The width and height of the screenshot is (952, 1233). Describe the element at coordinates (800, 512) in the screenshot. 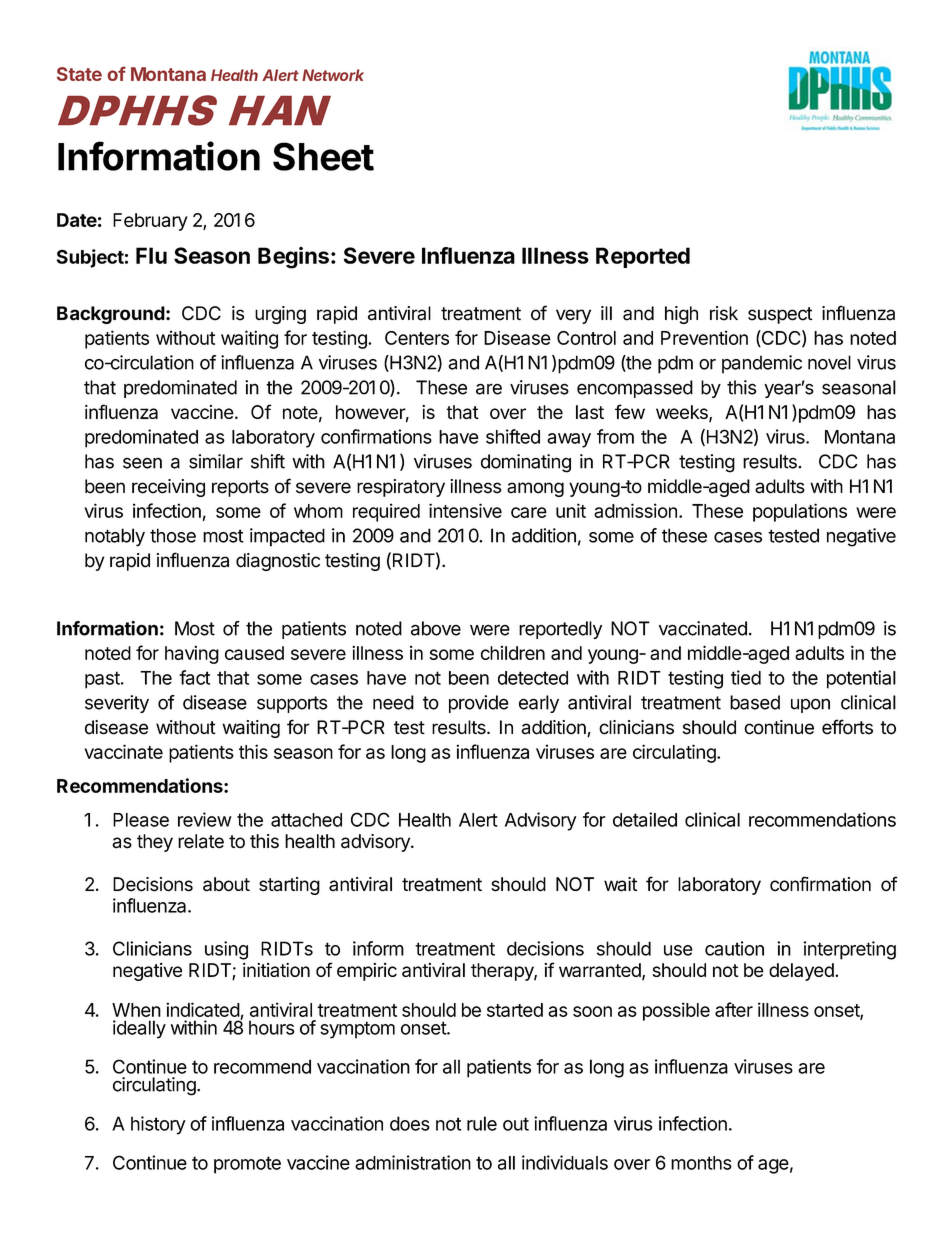

I see `populations` at that location.
